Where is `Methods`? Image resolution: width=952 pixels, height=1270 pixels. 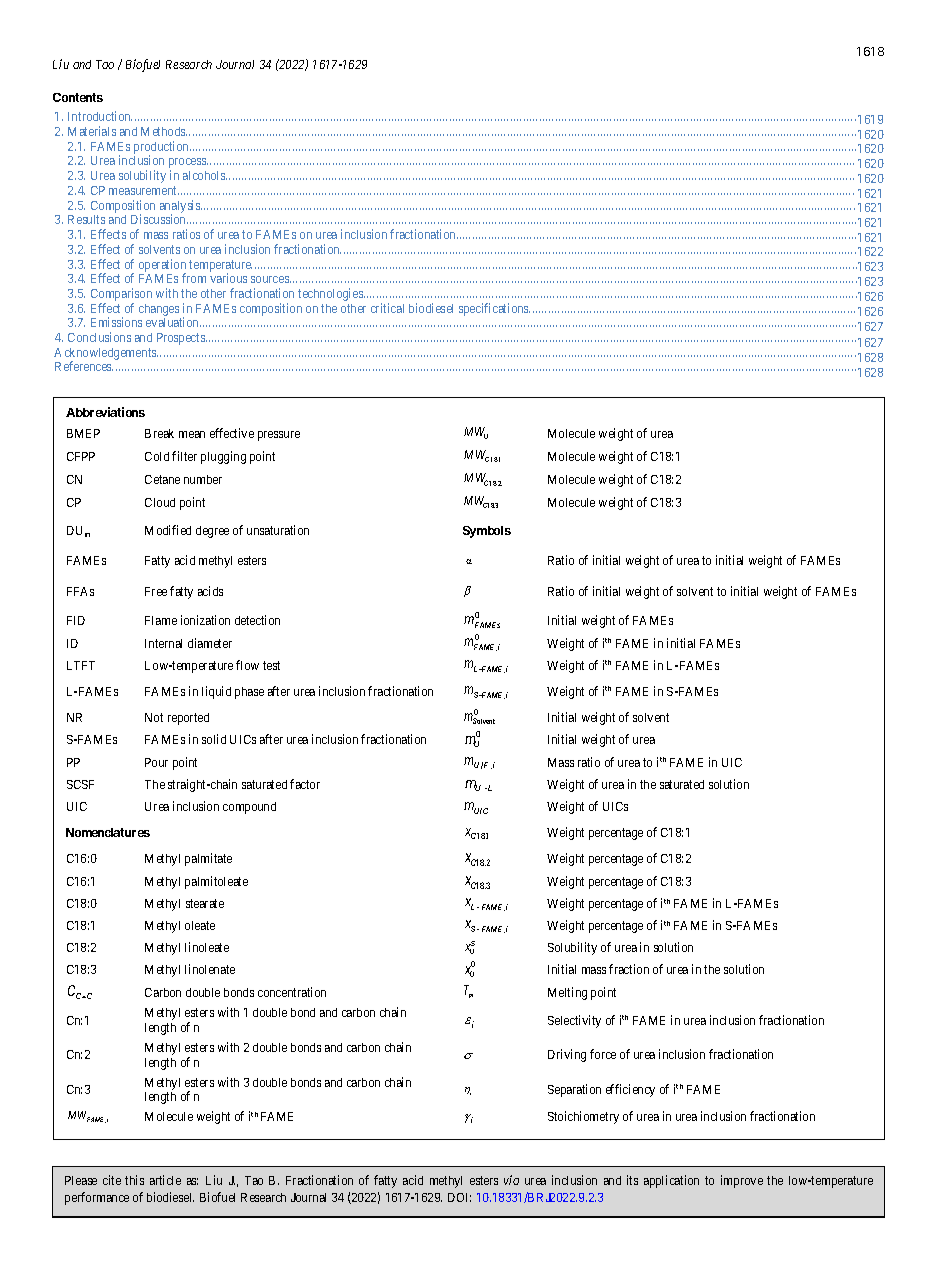 Methods is located at coordinates (164, 131).
